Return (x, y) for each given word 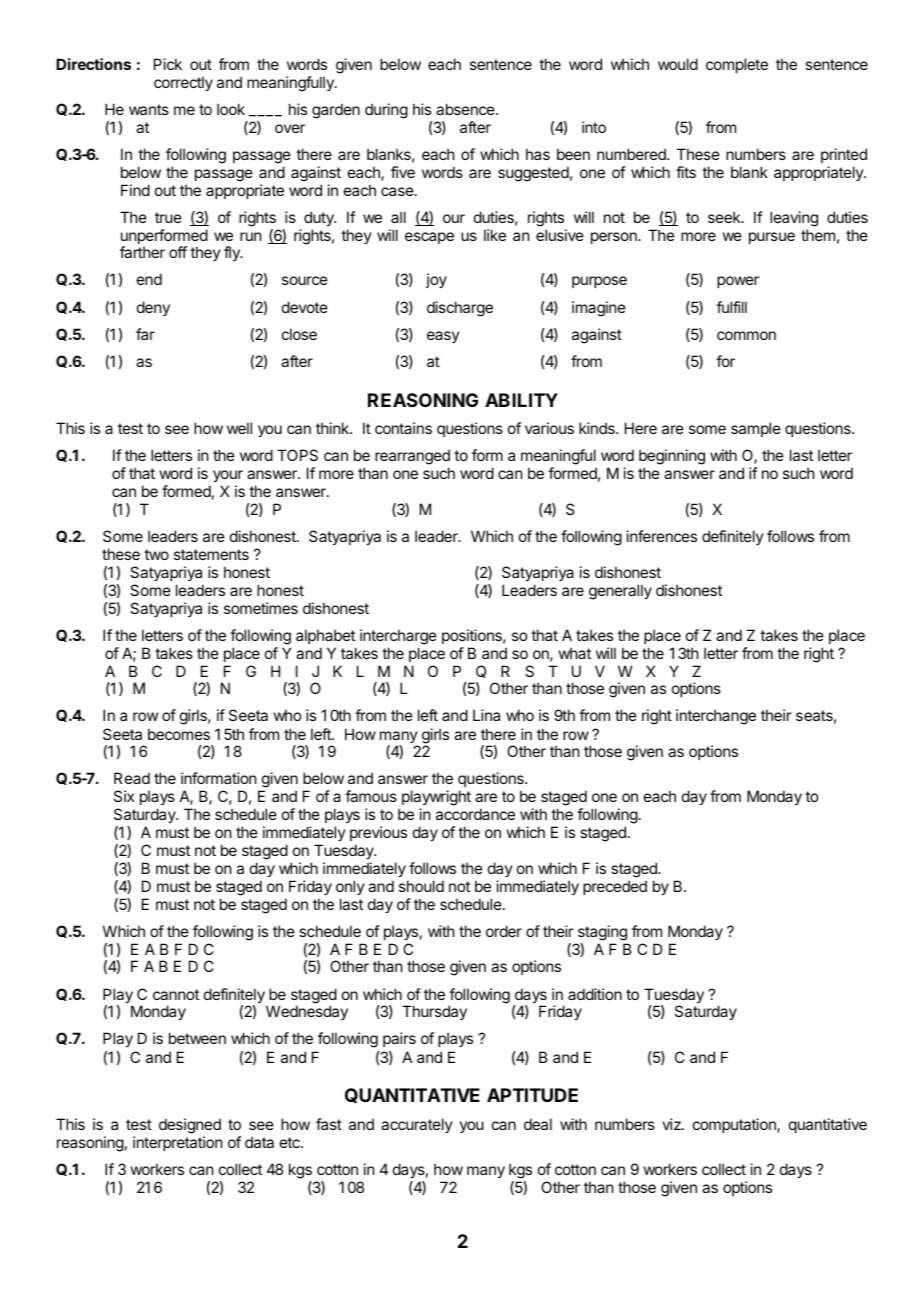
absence (466, 109)
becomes (179, 734)
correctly (183, 83)
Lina (486, 715)
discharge (460, 309)
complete (737, 65)
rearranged (412, 458)
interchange (716, 717)
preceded (615, 887)
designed (190, 1126)
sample (756, 429)
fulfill (731, 307)
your (228, 478)
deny (153, 308)
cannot (176, 994)
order (504, 931)
